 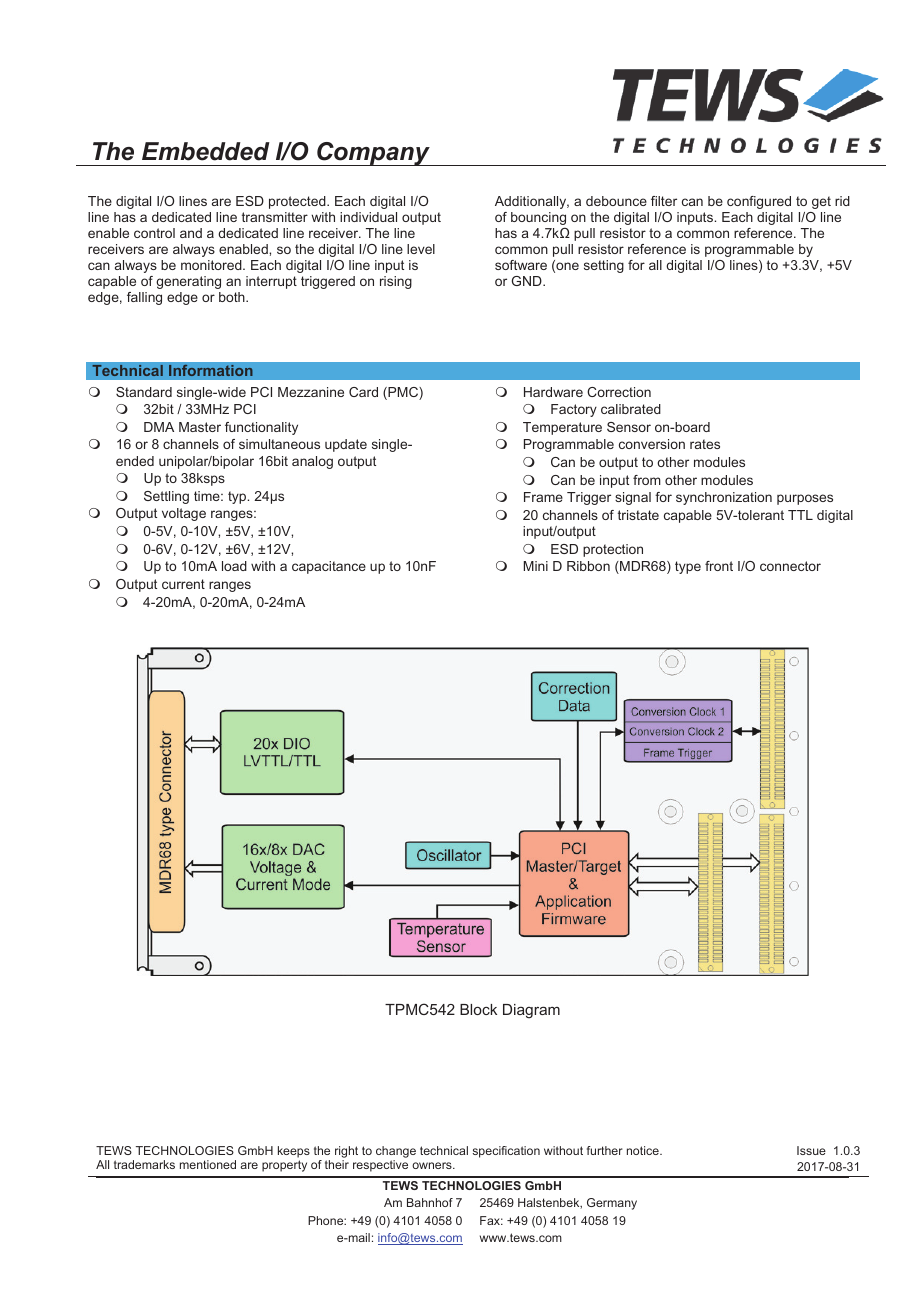 I want to click on Mini, so click(x=536, y=566).
